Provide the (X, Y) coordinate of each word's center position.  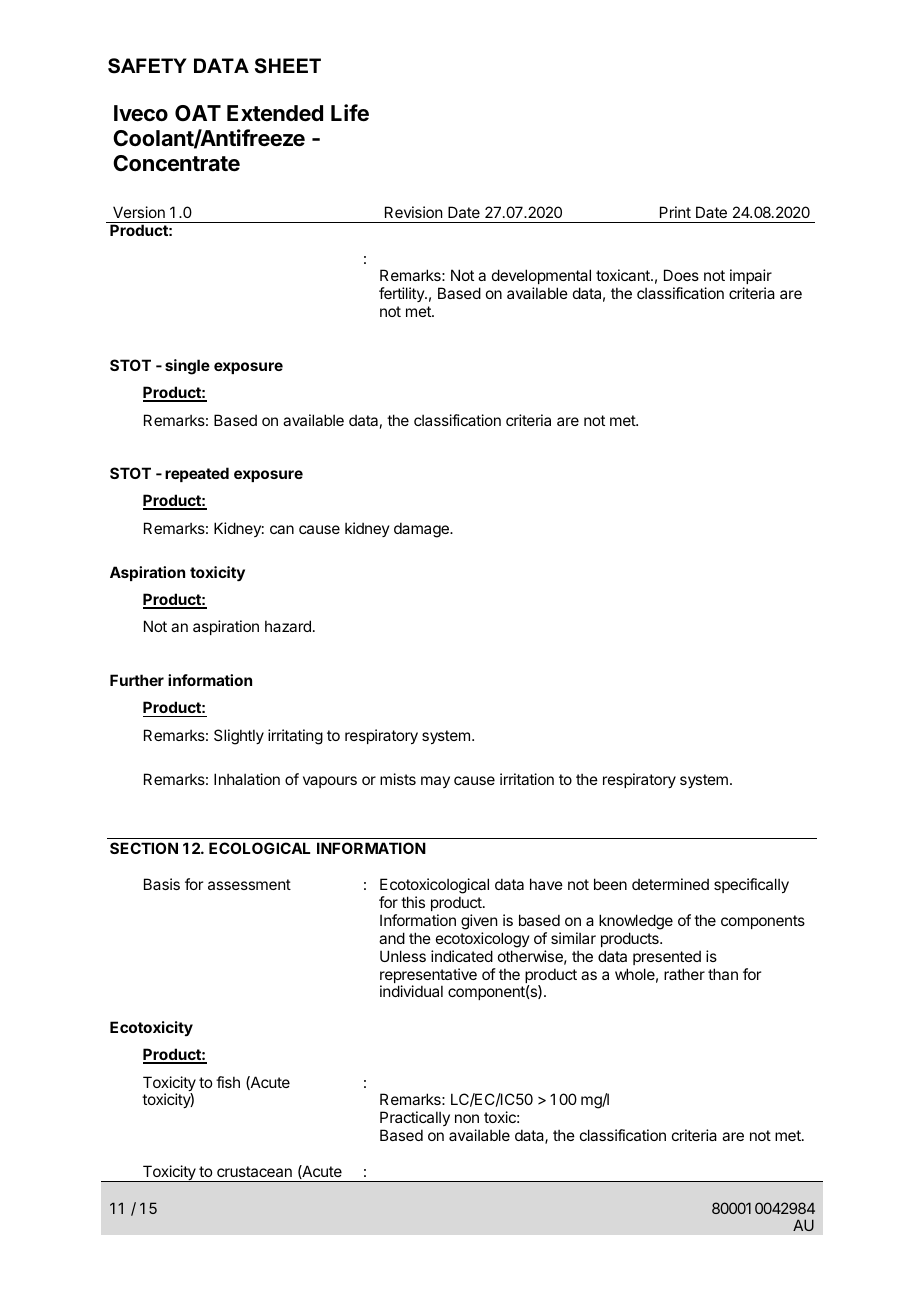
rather (684, 974)
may (435, 782)
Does (681, 275)
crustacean (254, 1171)
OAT (198, 113)
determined (670, 884)
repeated (197, 474)
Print (675, 212)
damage (422, 530)
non (467, 1118)
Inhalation (247, 779)
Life (350, 113)
